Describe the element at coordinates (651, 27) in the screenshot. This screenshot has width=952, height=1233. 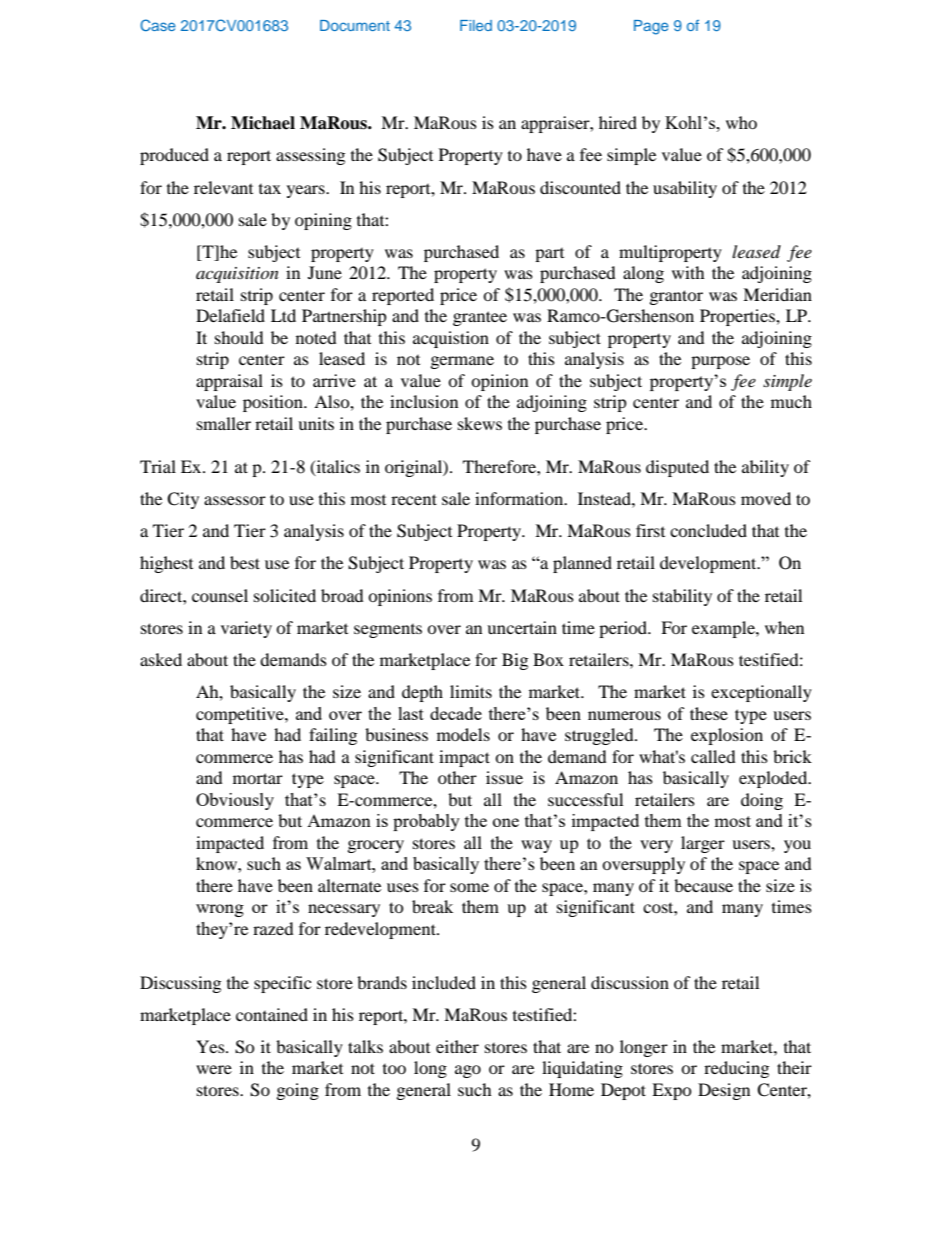
I see `Page` at that location.
